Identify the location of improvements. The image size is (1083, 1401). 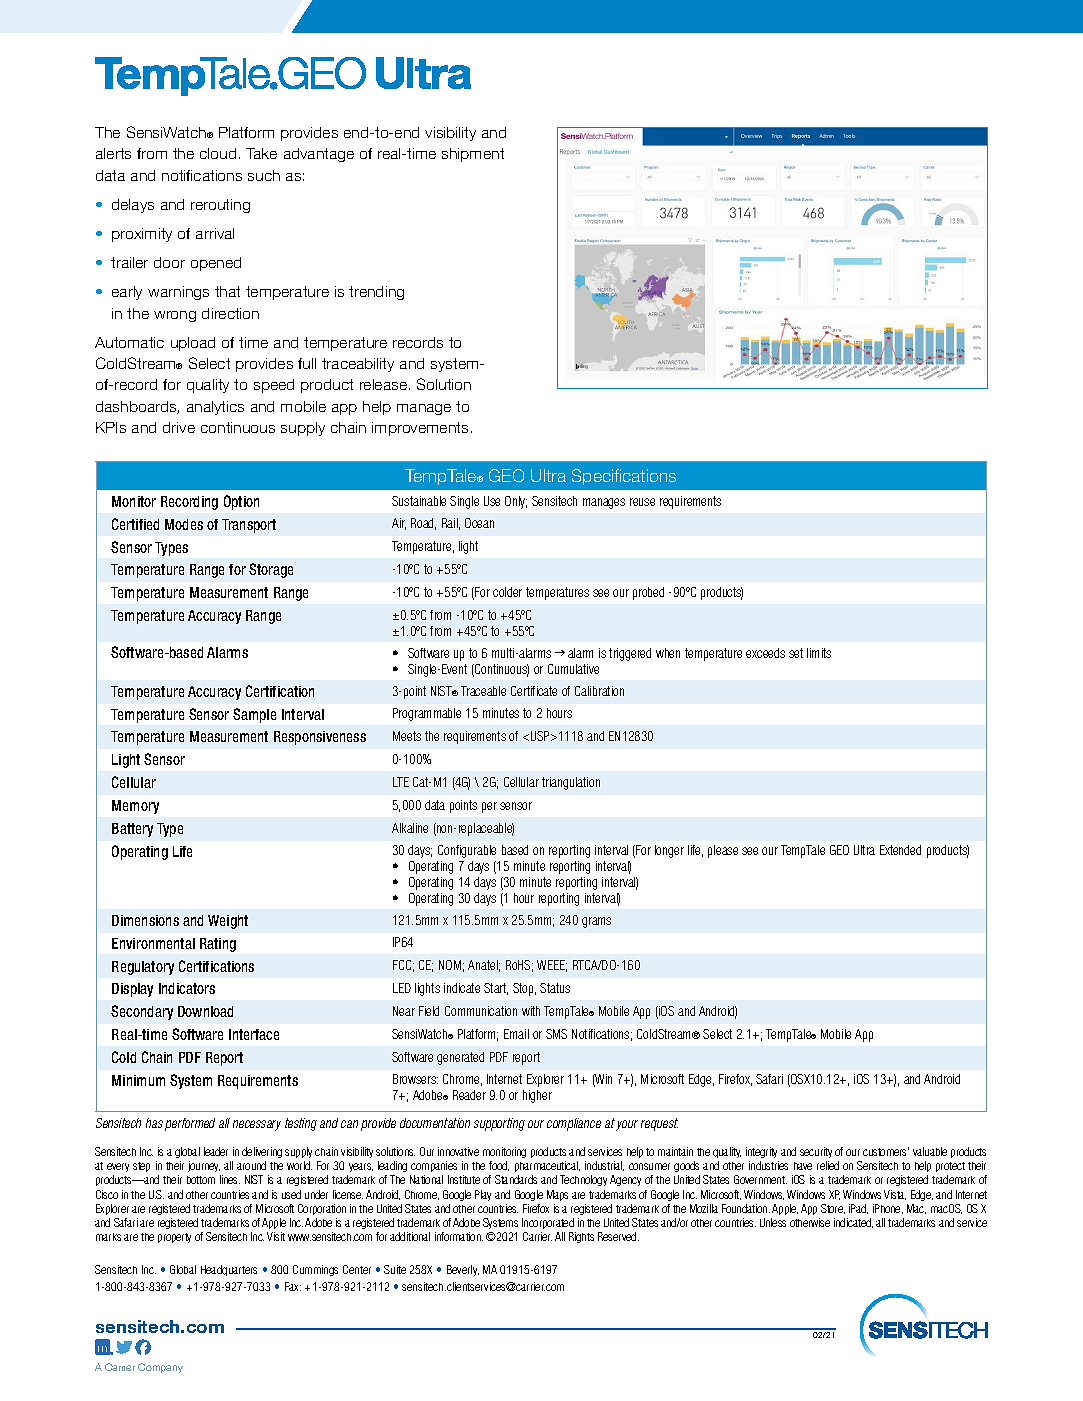
(420, 429).
